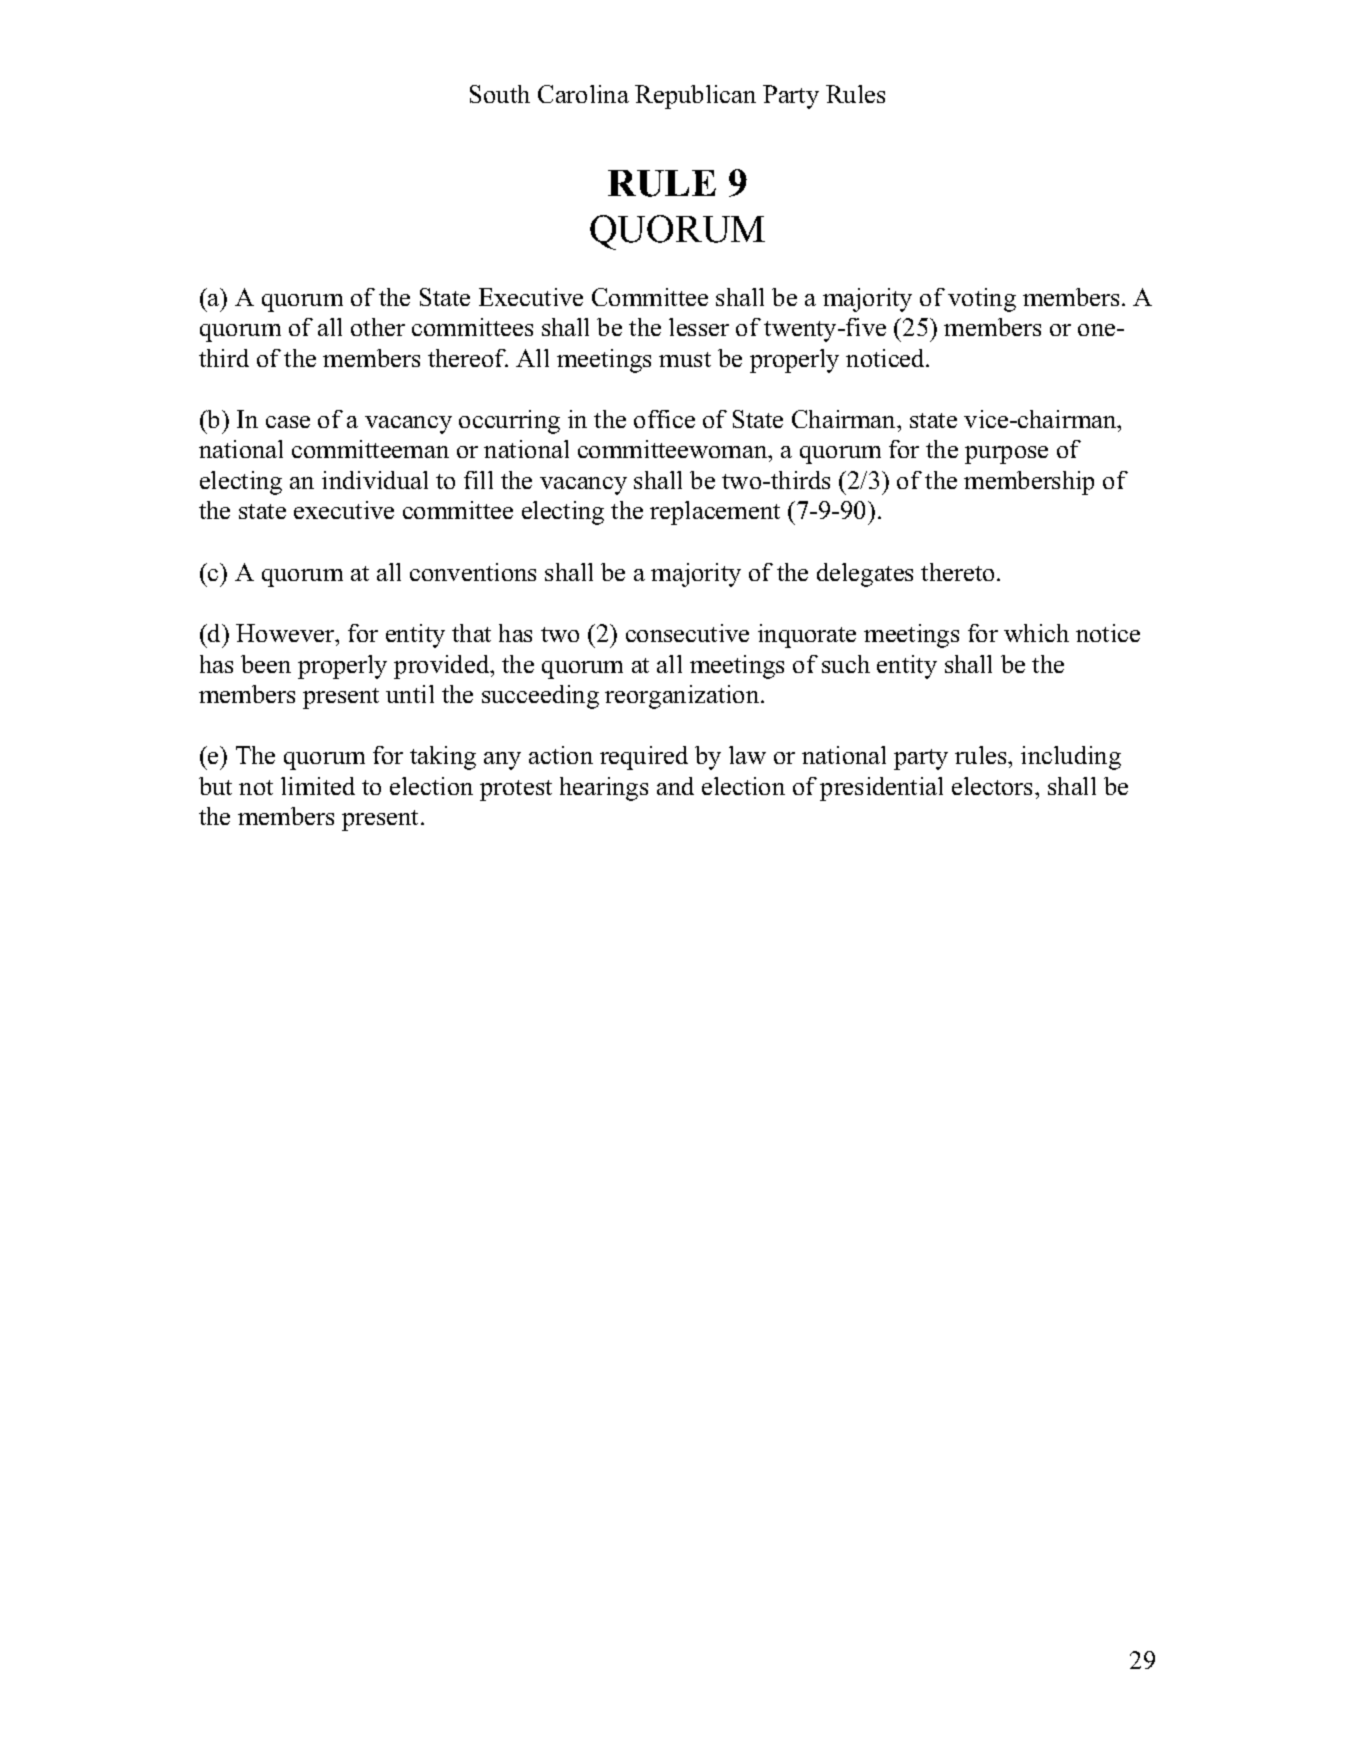  Describe the element at coordinates (378, 327) in the image. I see `other` at that location.
